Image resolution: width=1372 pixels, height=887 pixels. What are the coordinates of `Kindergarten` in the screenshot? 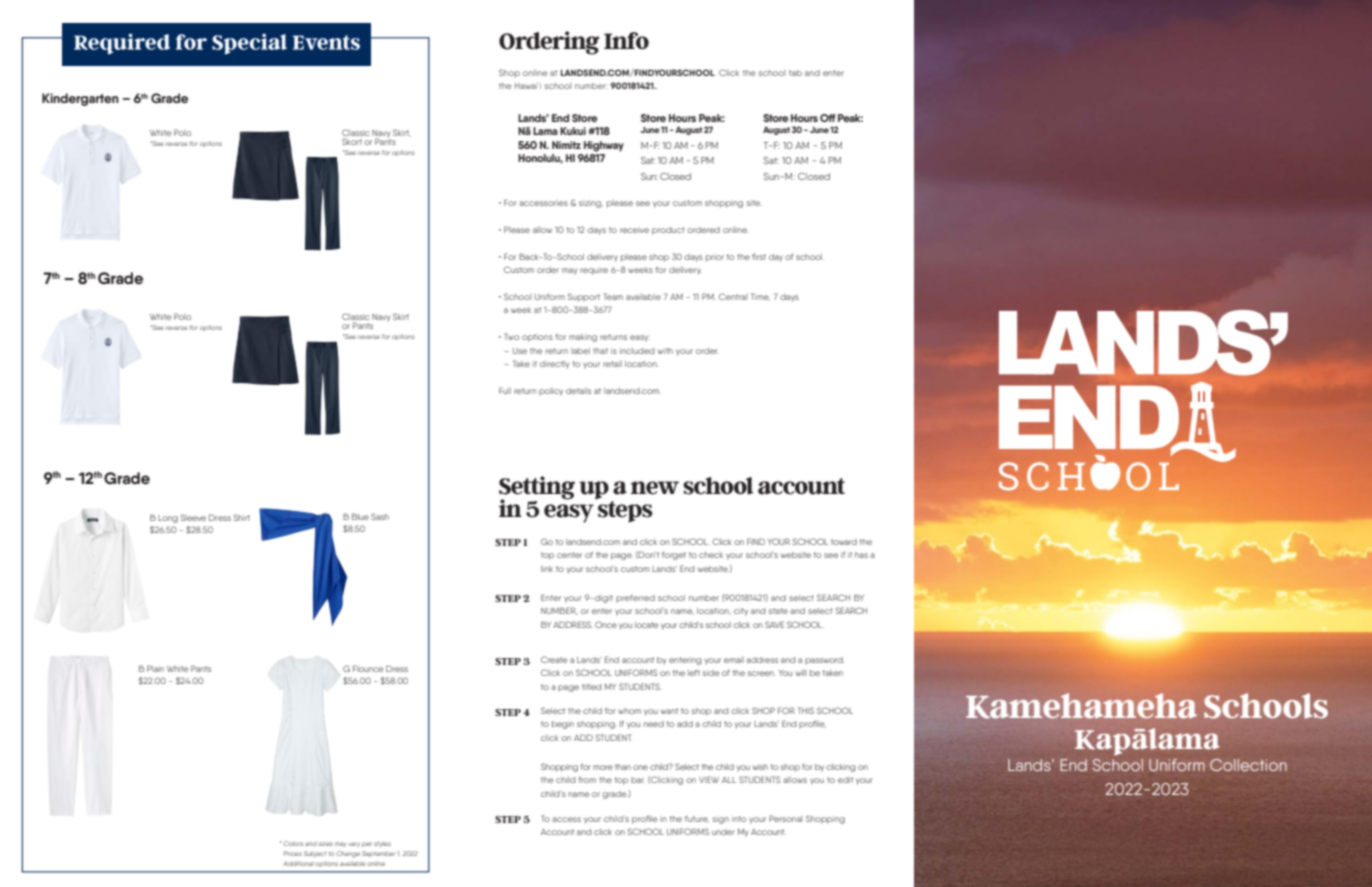 It's located at (80, 99).
